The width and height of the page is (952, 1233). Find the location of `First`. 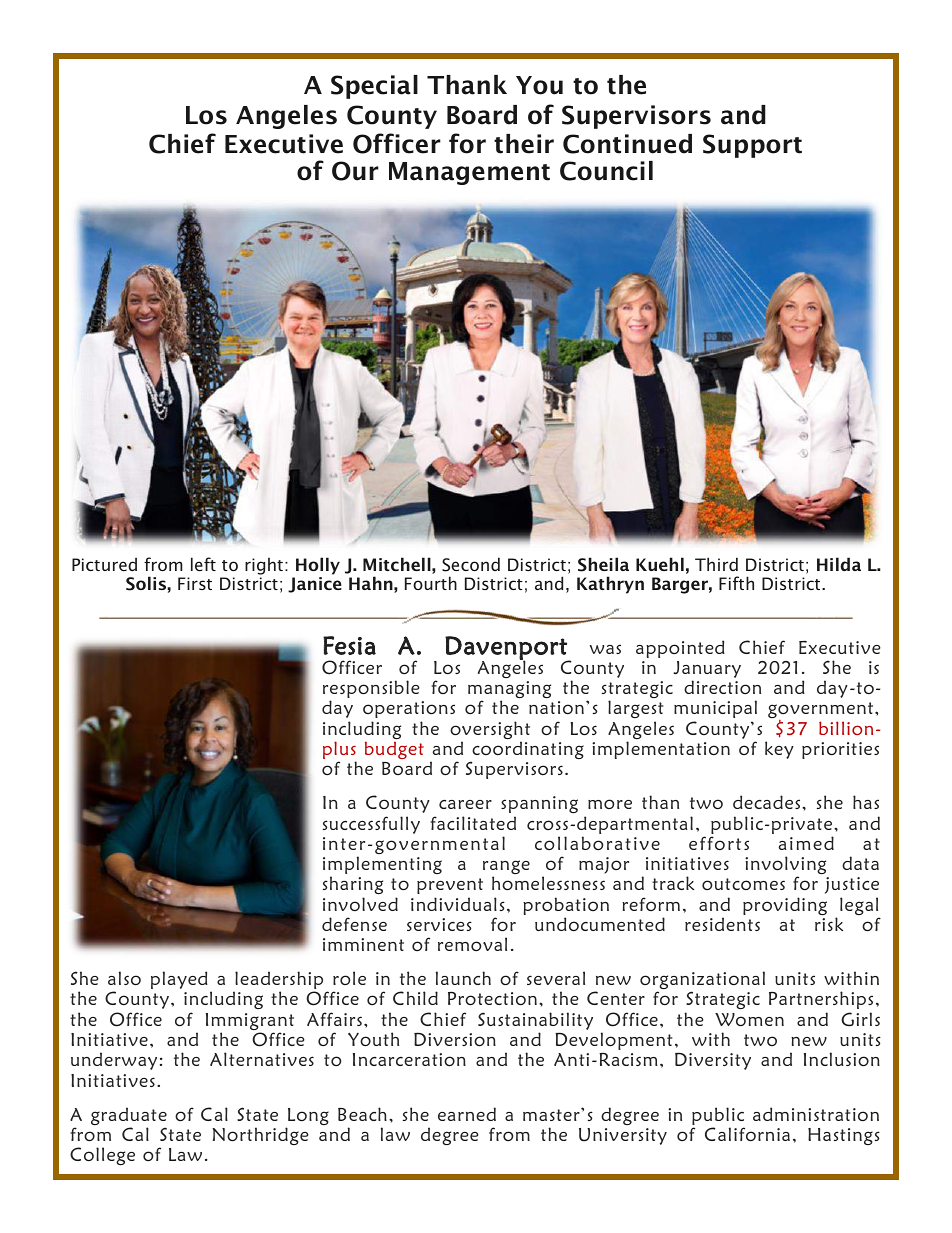

First is located at coordinates (195, 583).
